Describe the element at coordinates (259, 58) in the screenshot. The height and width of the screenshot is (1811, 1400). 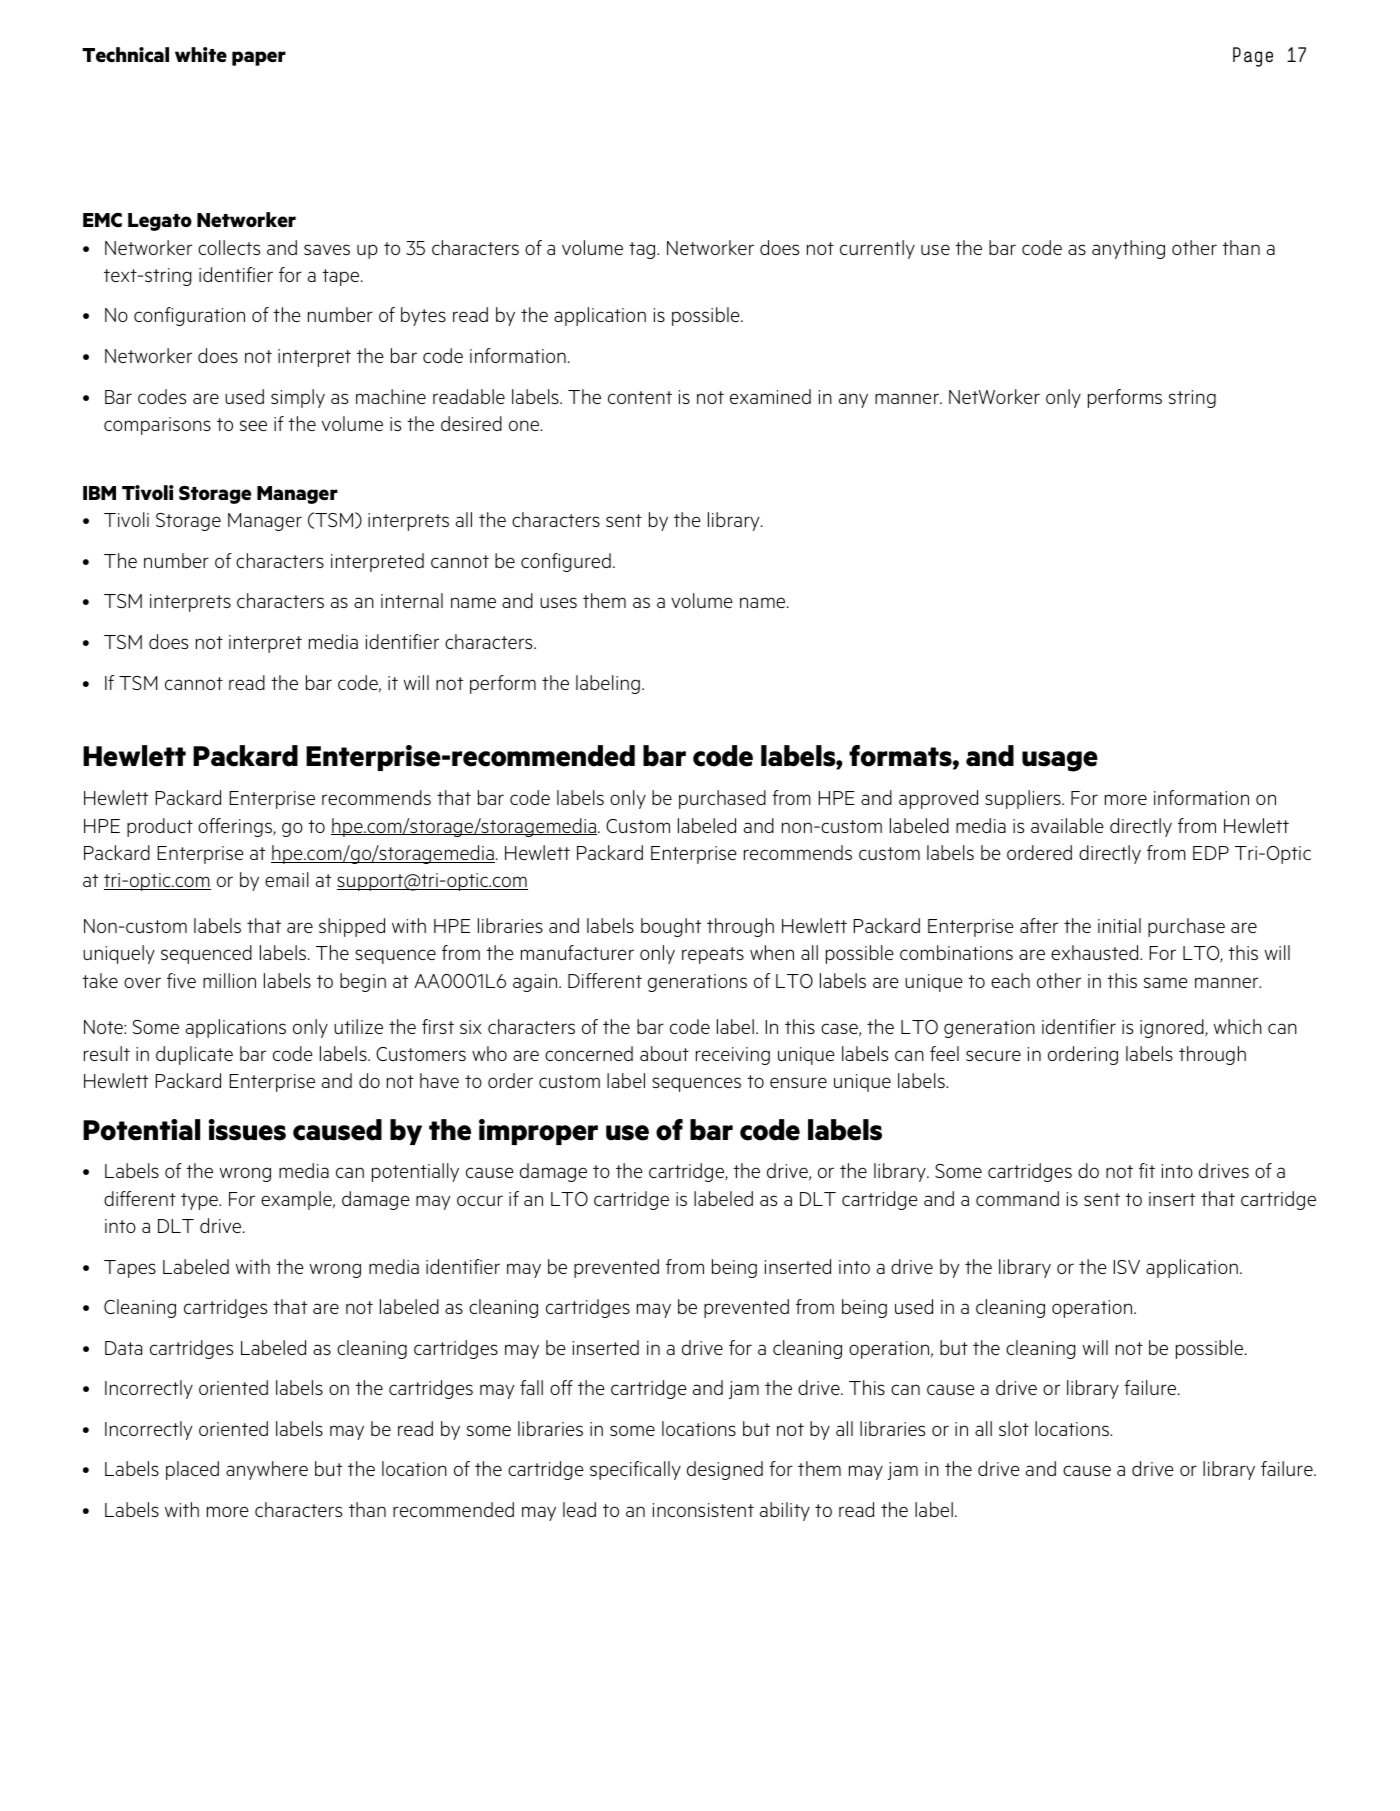
I see `paper` at that location.
